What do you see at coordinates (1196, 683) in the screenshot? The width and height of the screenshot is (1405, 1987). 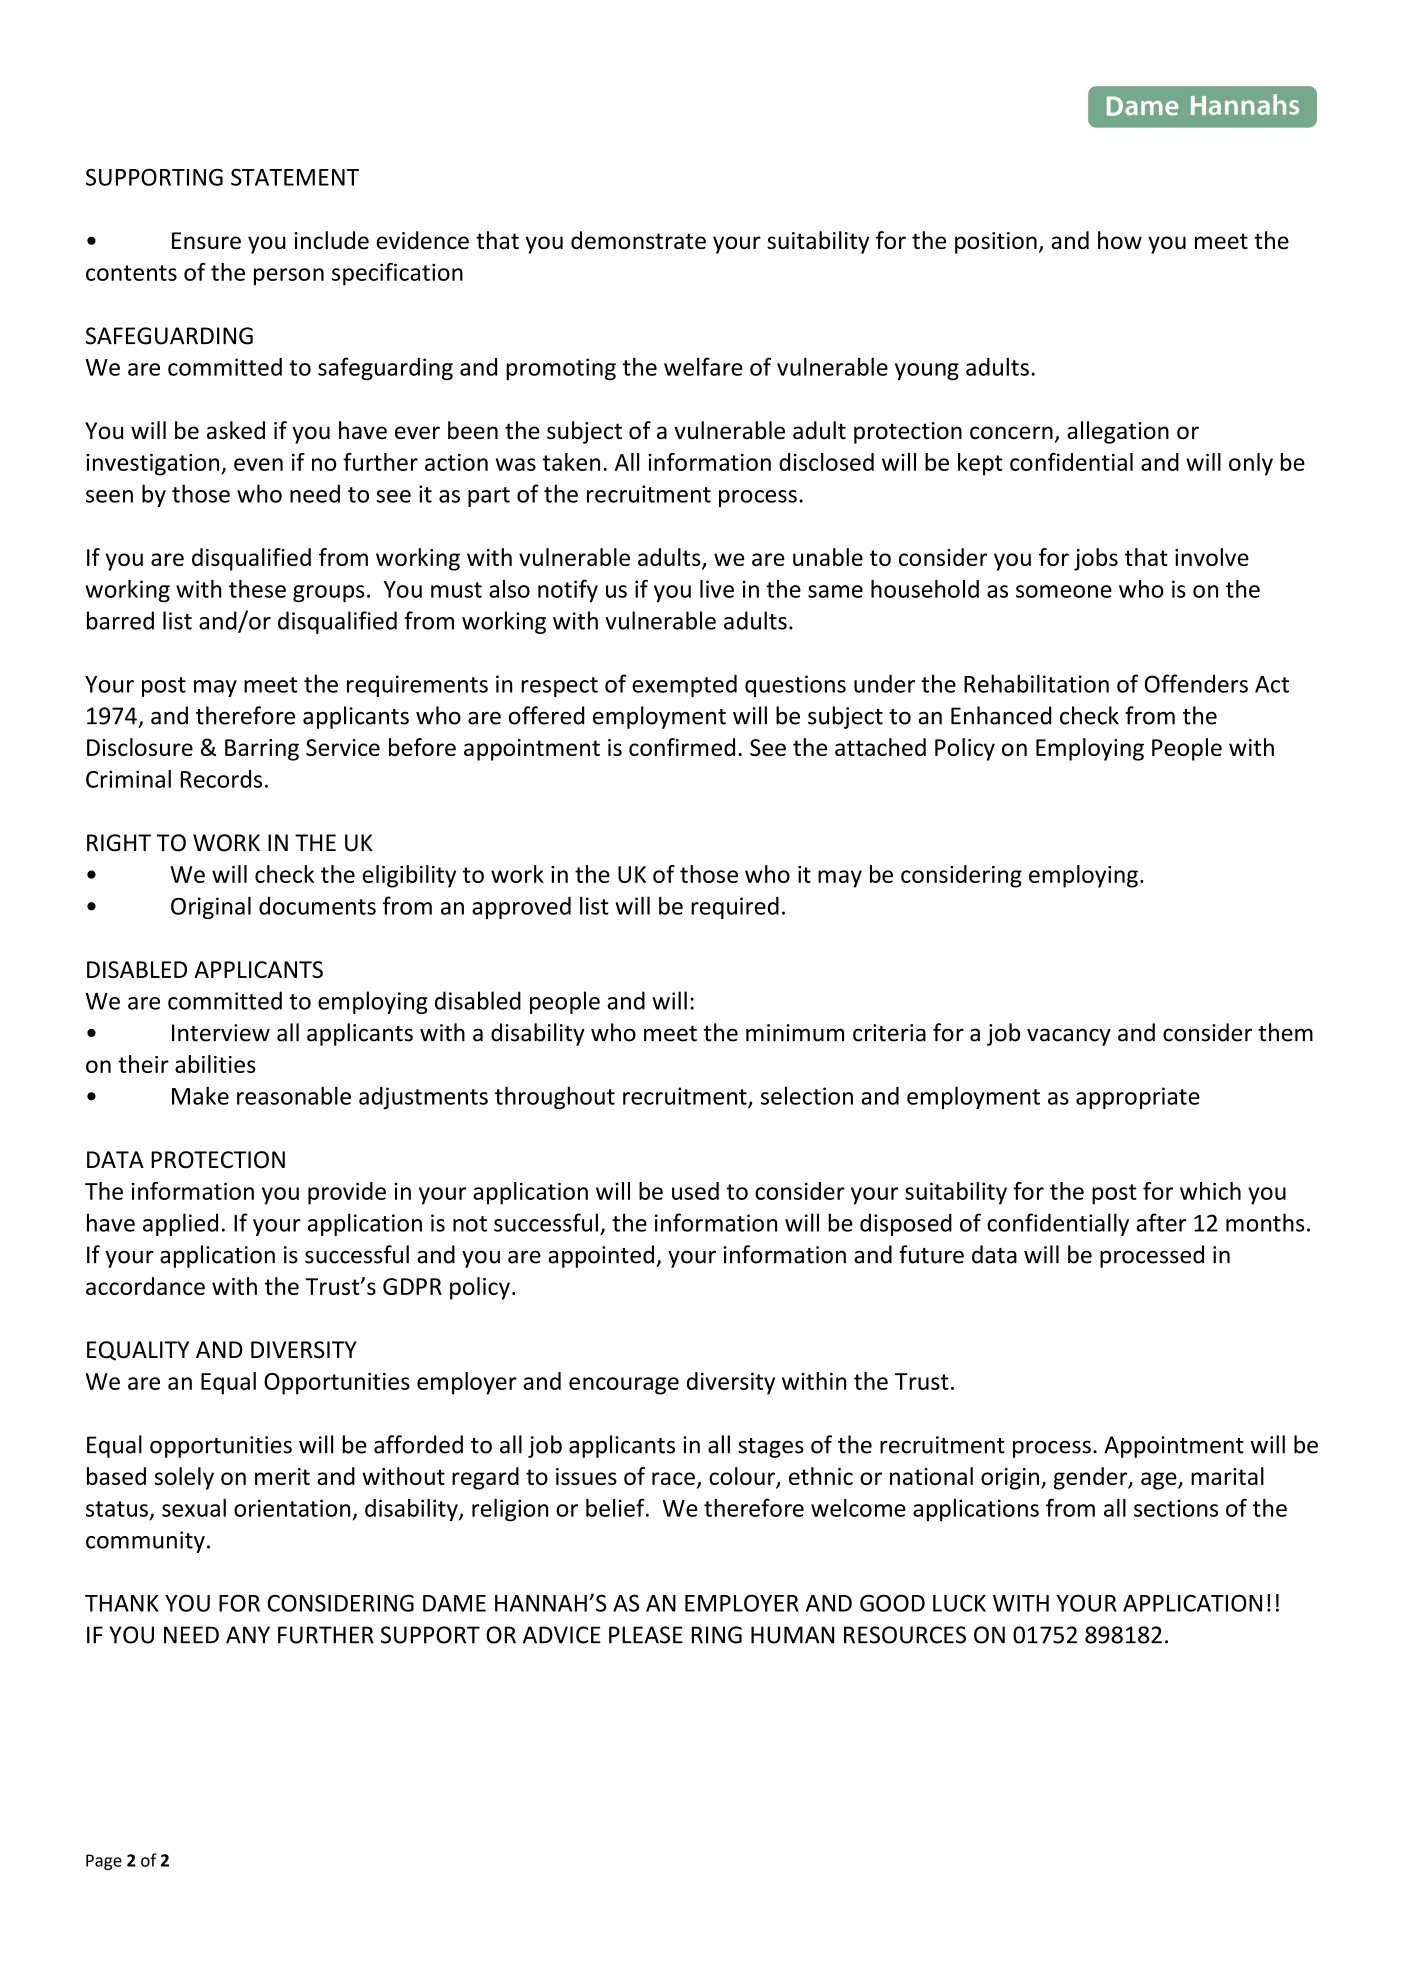 I see `Offenders` at bounding box center [1196, 683].
